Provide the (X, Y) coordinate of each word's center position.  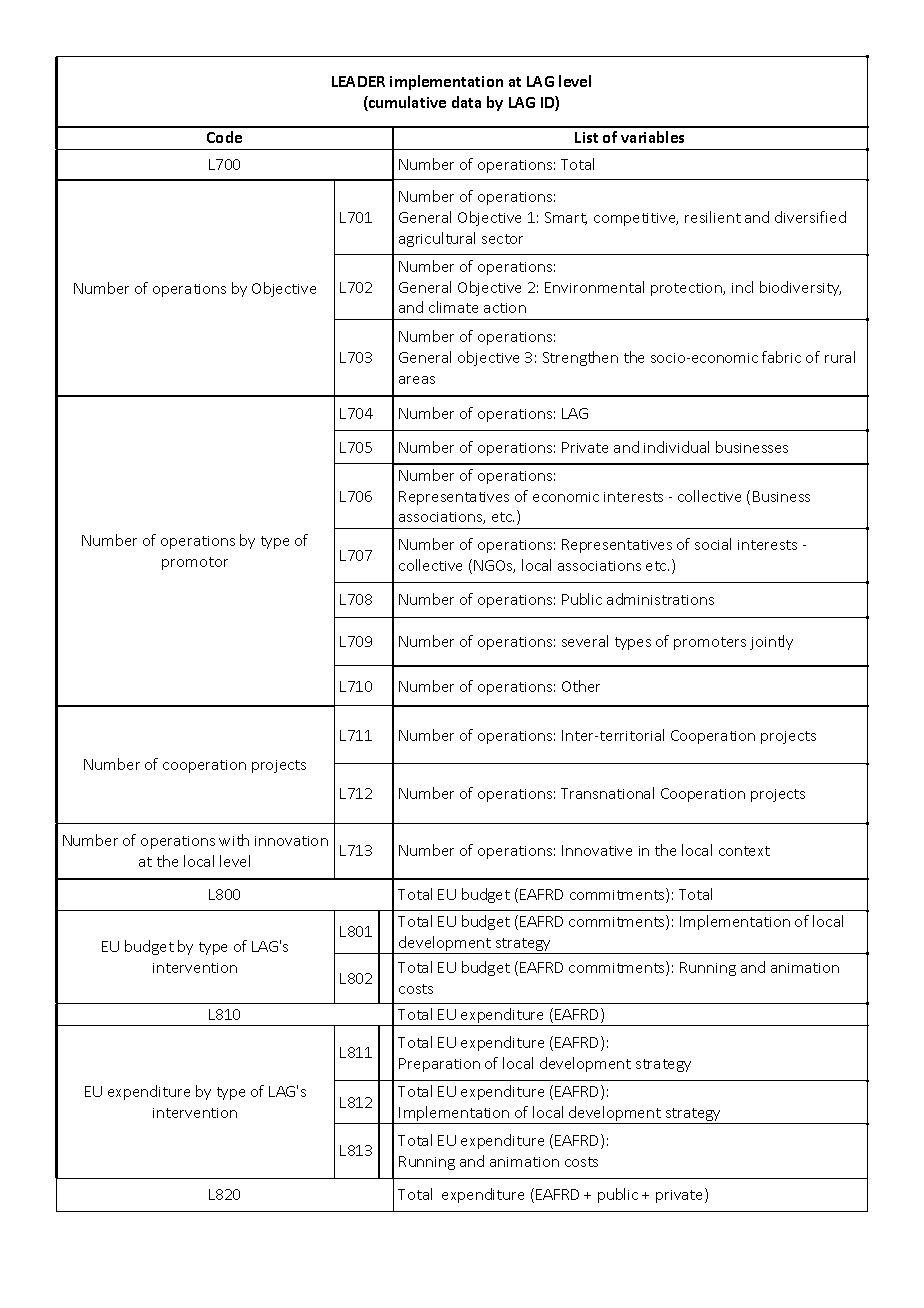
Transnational (607, 793)
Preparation (439, 1065)
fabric (781, 357)
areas (417, 380)
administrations (660, 599)
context (744, 851)
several (585, 641)
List (586, 137)
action (505, 308)
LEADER (358, 81)
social (713, 544)
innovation (291, 841)
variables (652, 137)
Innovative (597, 850)
